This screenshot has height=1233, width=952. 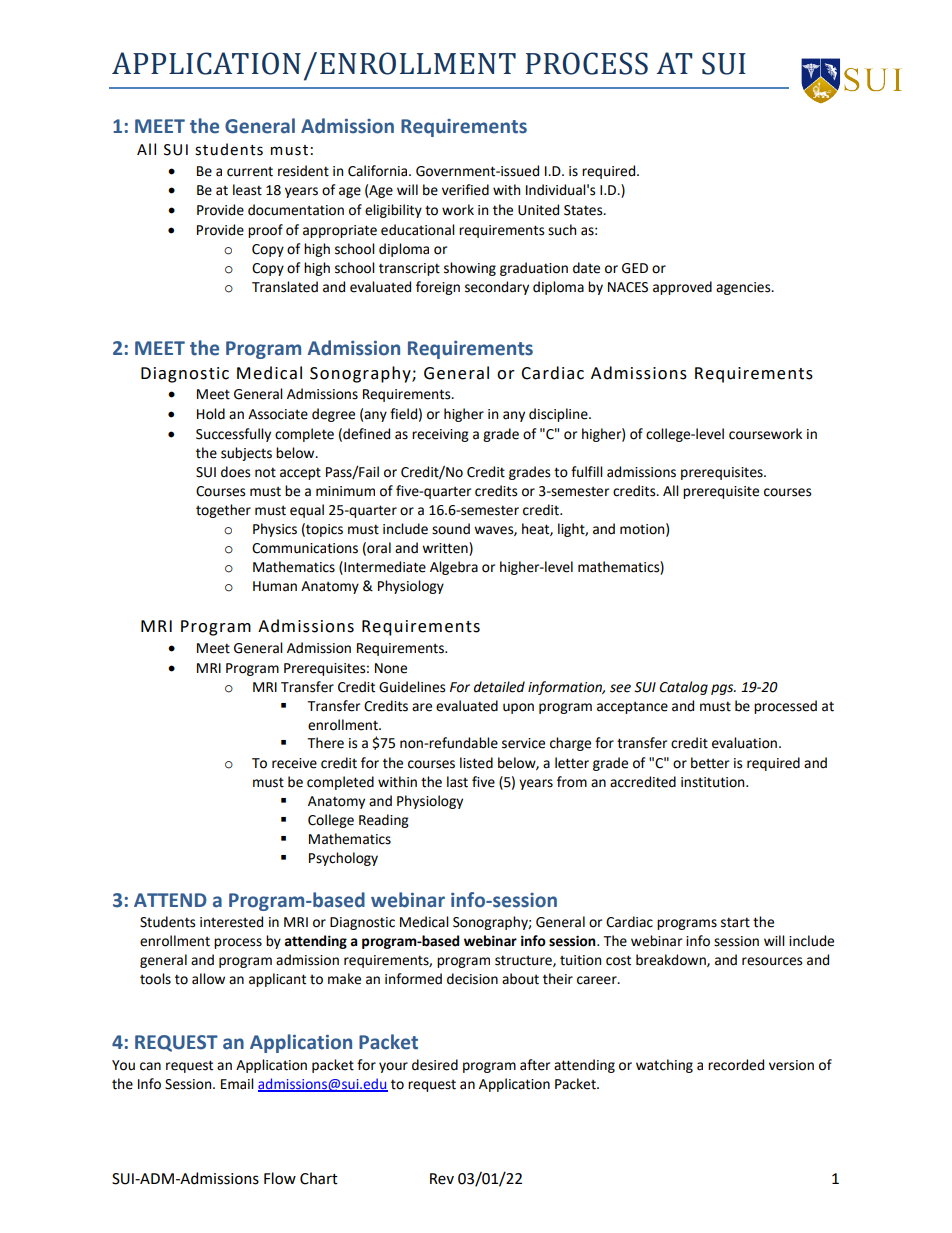 I want to click on interested, so click(x=231, y=922).
